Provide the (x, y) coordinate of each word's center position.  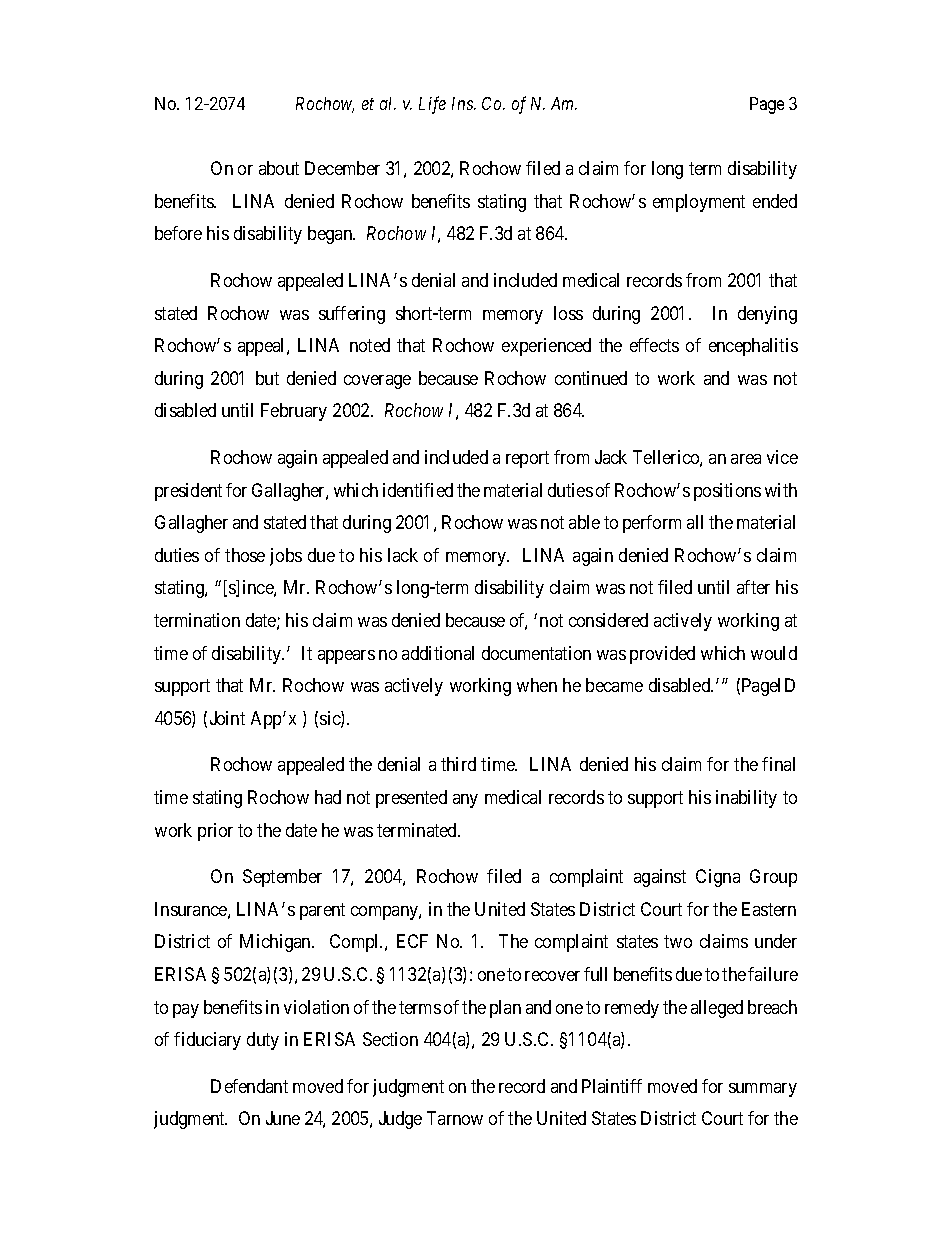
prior (215, 832)
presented (411, 799)
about (279, 168)
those (245, 555)
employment (699, 203)
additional (438, 653)
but (267, 378)
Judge (400, 1120)
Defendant (249, 1086)
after (753, 587)
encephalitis (753, 347)
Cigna (718, 878)
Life (432, 105)
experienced (546, 347)
